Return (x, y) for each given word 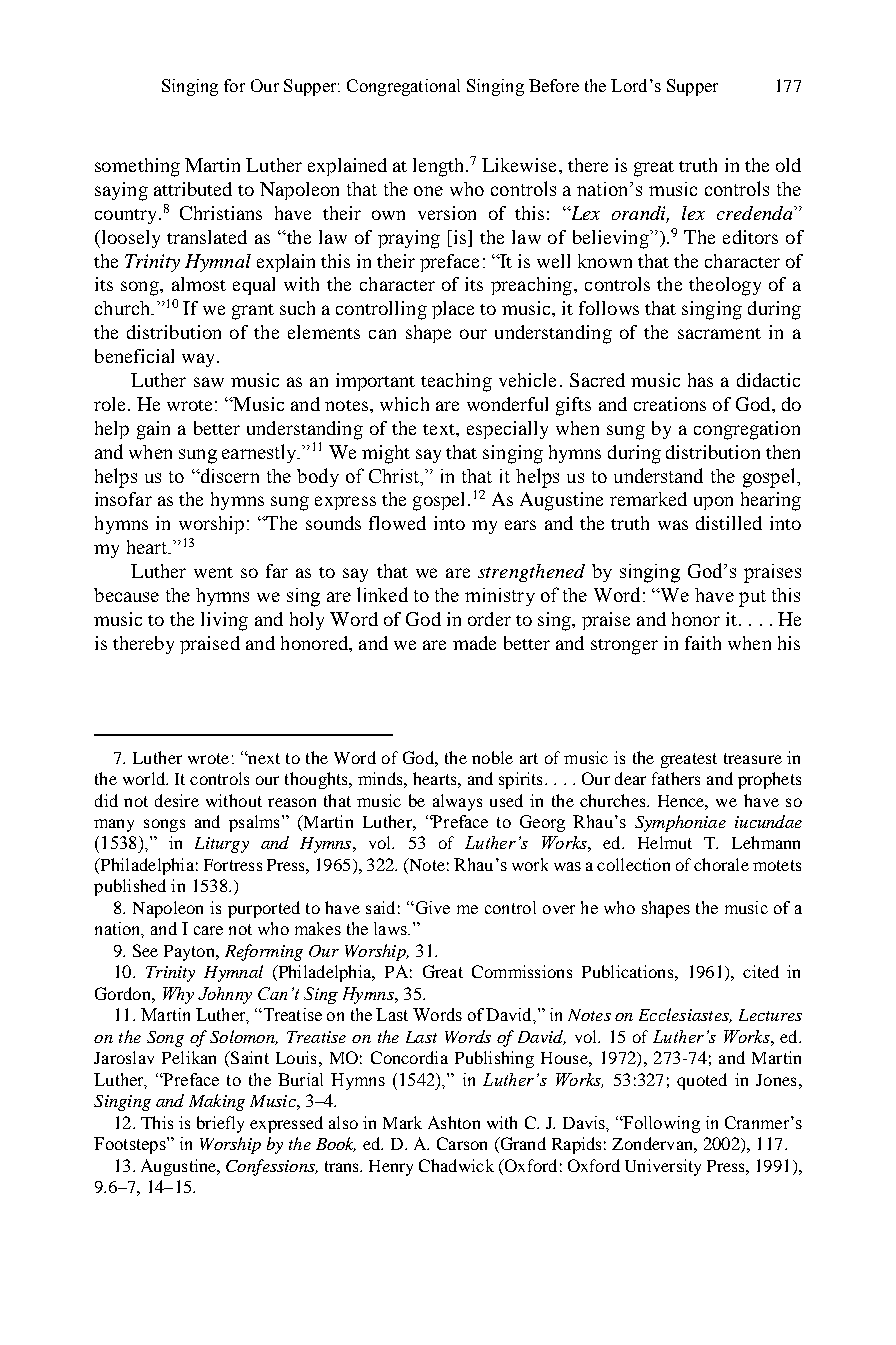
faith (703, 643)
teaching (456, 382)
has (700, 380)
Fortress (233, 865)
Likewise (521, 165)
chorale (721, 864)
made (474, 643)
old (788, 165)
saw (209, 382)
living (224, 621)
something (137, 167)
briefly (220, 1124)
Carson (462, 1143)
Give (431, 907)
